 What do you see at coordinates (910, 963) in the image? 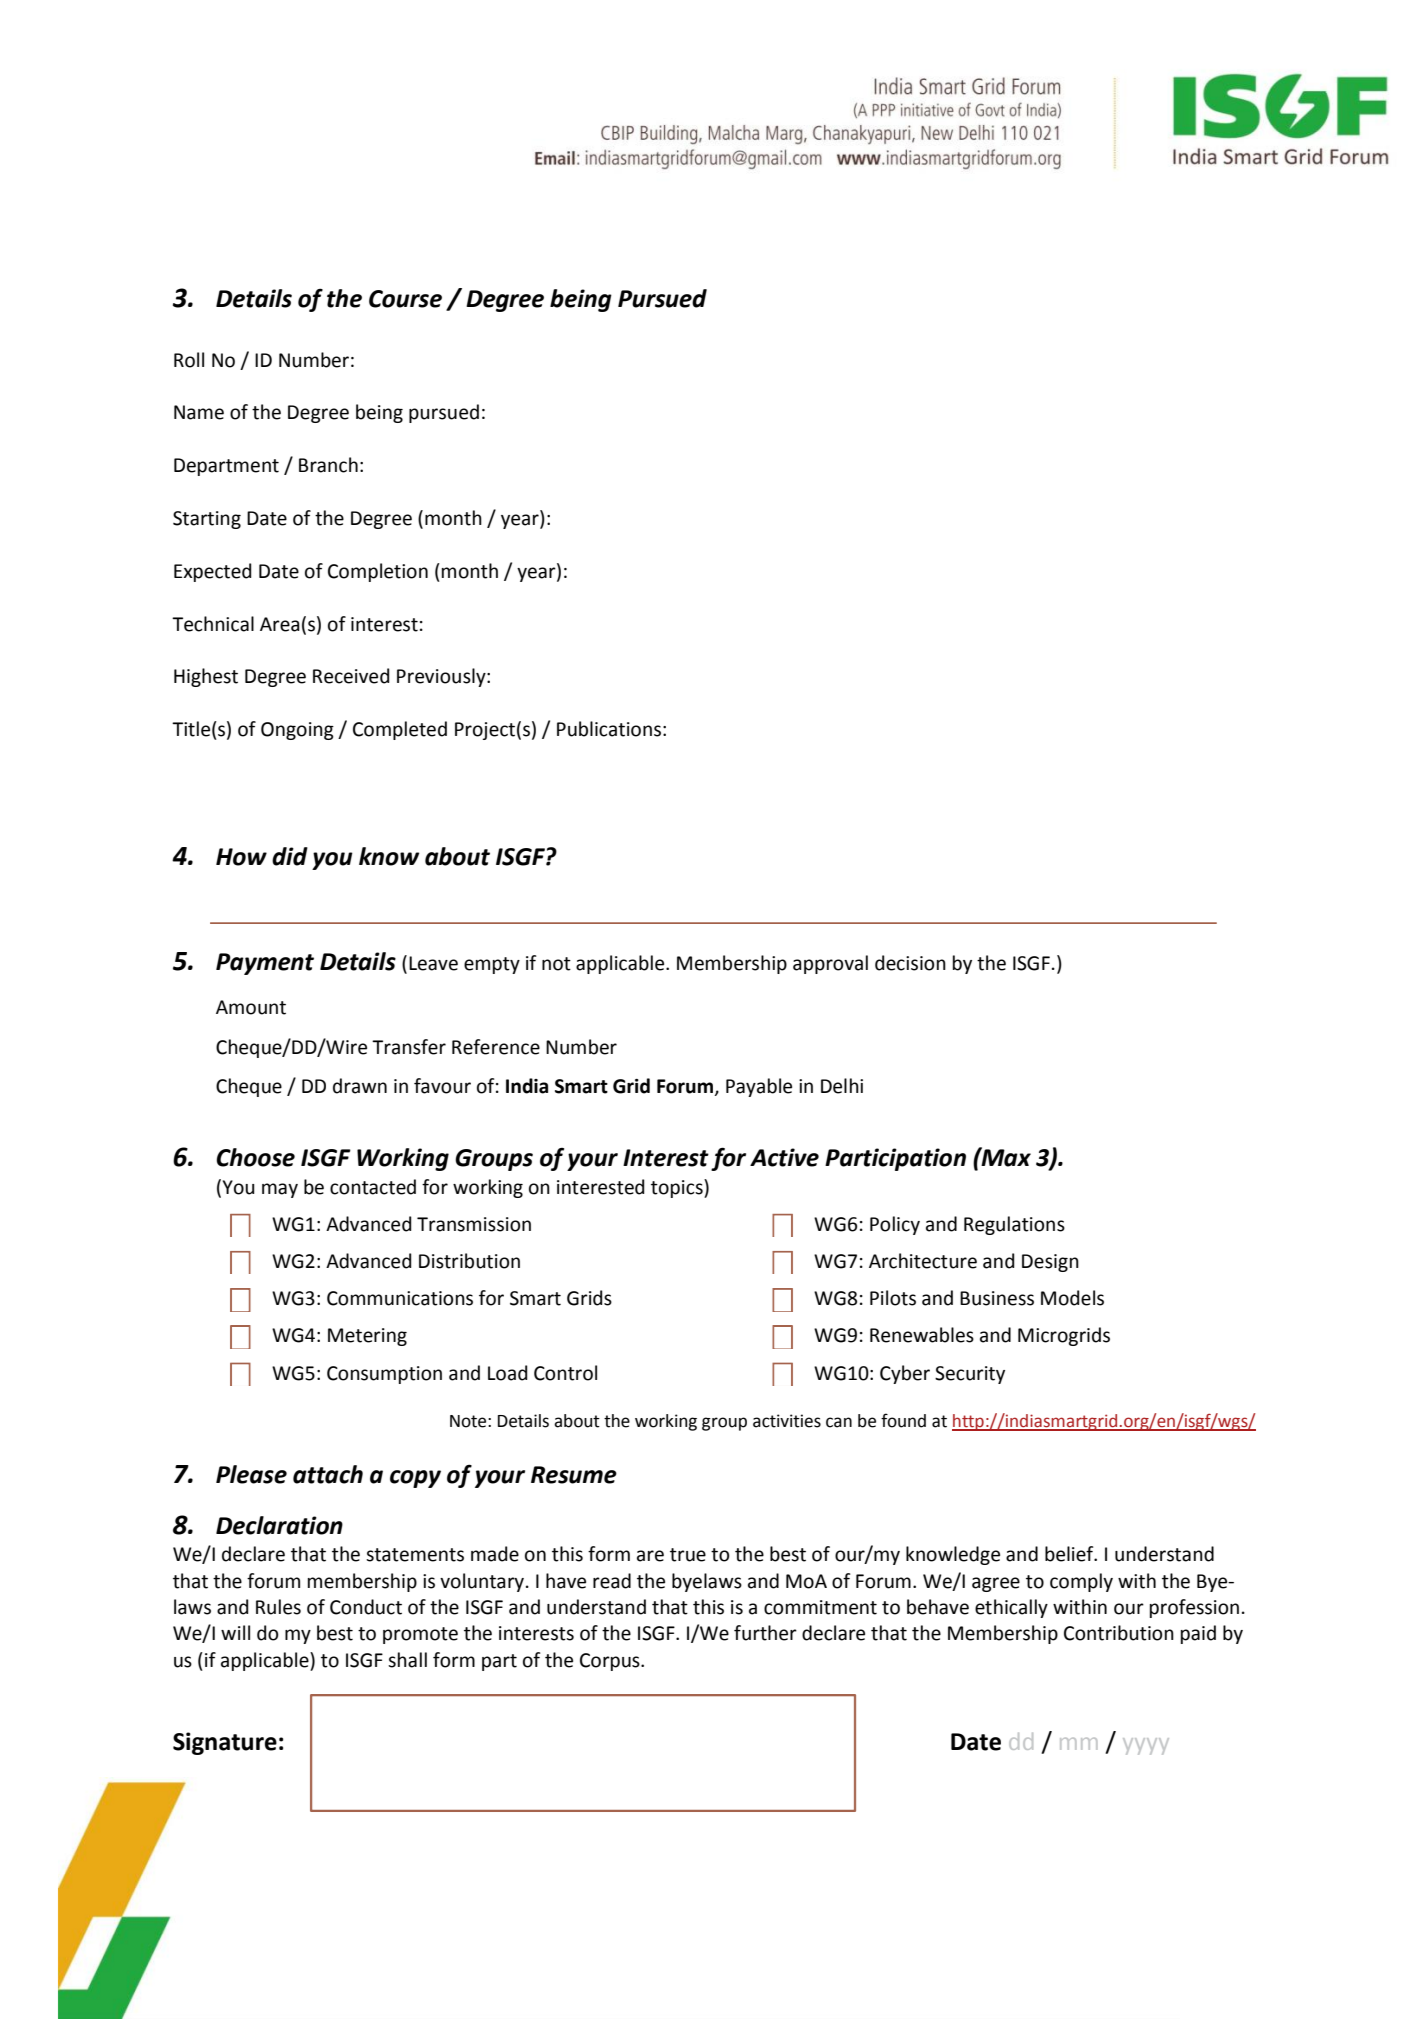
I see `decision` at bounding box center [910, 963].
